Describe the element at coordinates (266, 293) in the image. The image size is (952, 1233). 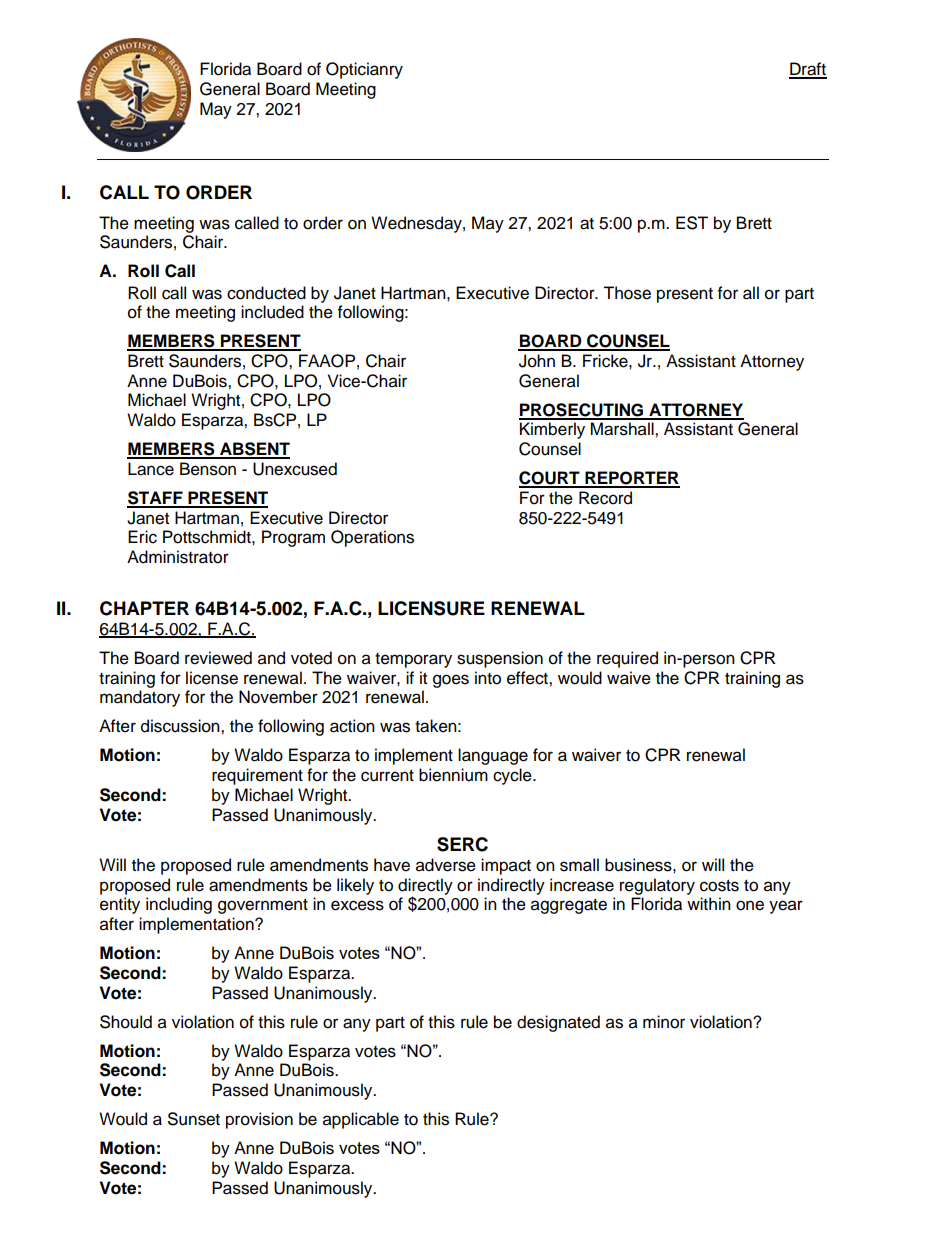
I see `conducted` at that location.
